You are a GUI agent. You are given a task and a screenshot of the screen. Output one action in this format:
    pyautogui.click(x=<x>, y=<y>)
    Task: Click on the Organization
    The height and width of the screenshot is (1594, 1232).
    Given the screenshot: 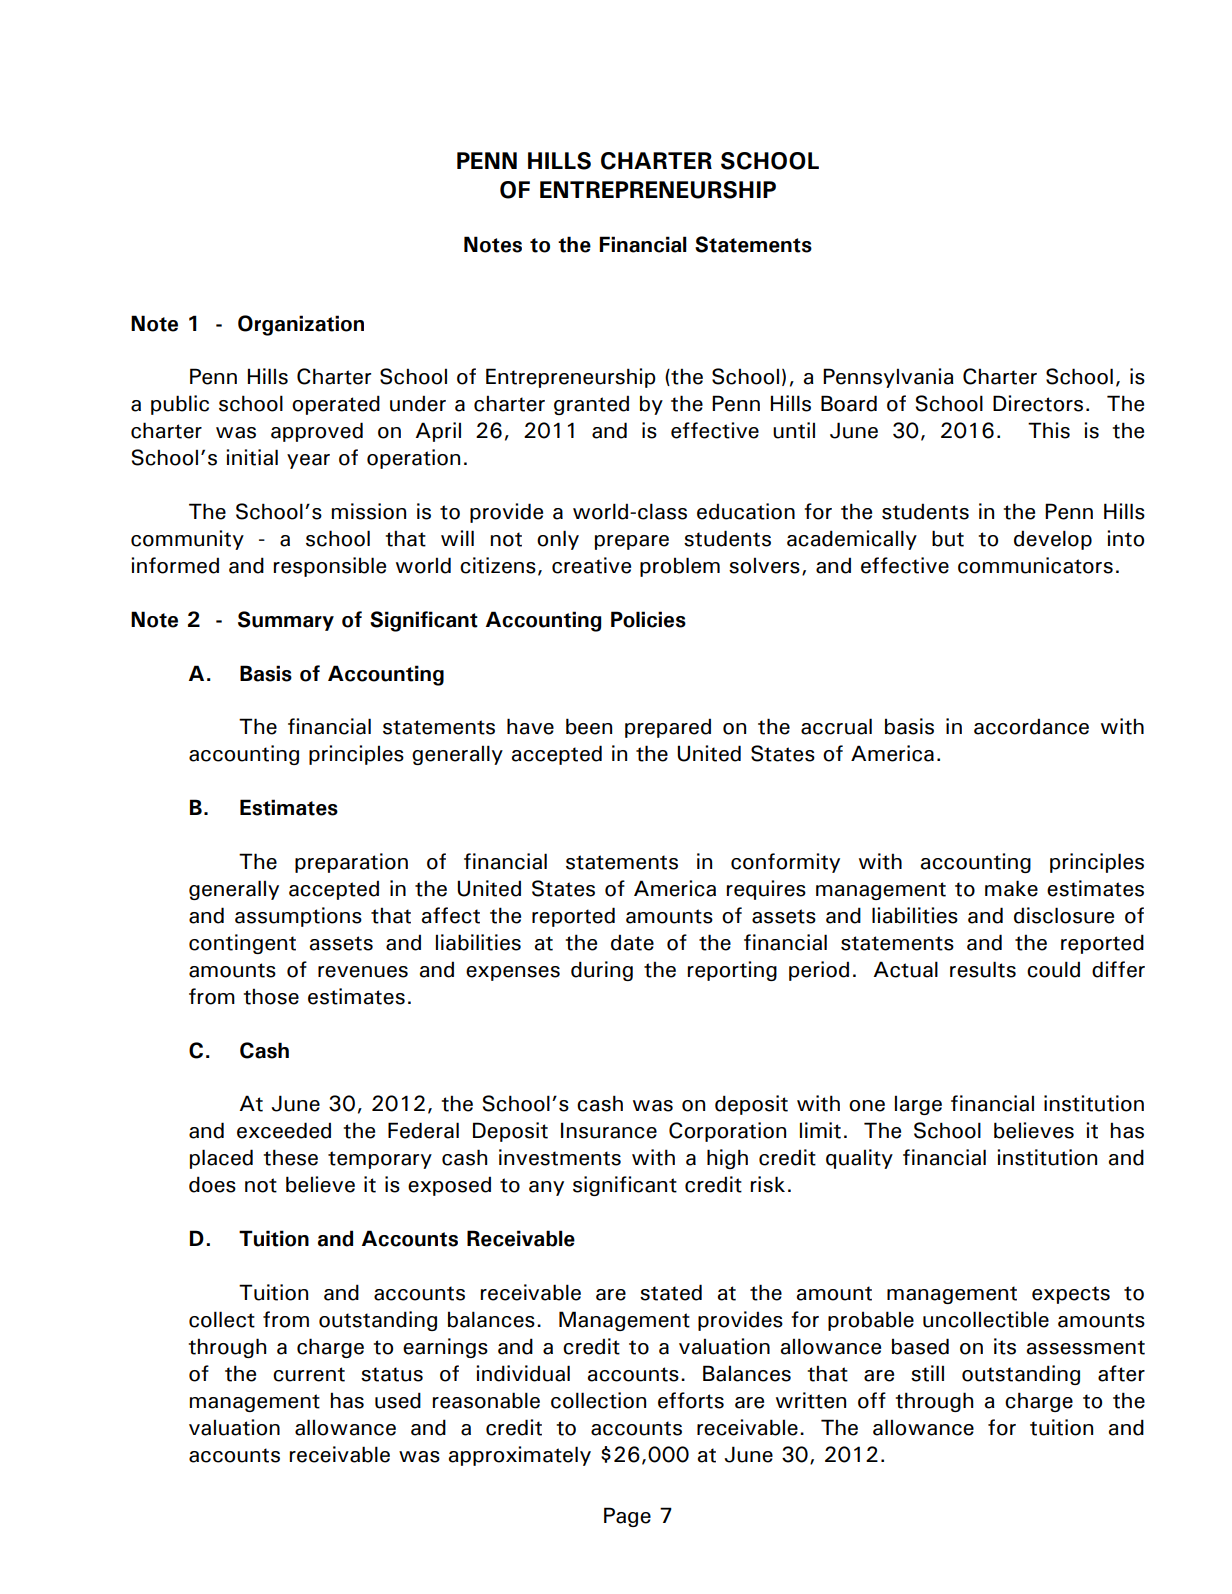 What is the action you would take?
    pyautogui.click(x=301, y=325)
